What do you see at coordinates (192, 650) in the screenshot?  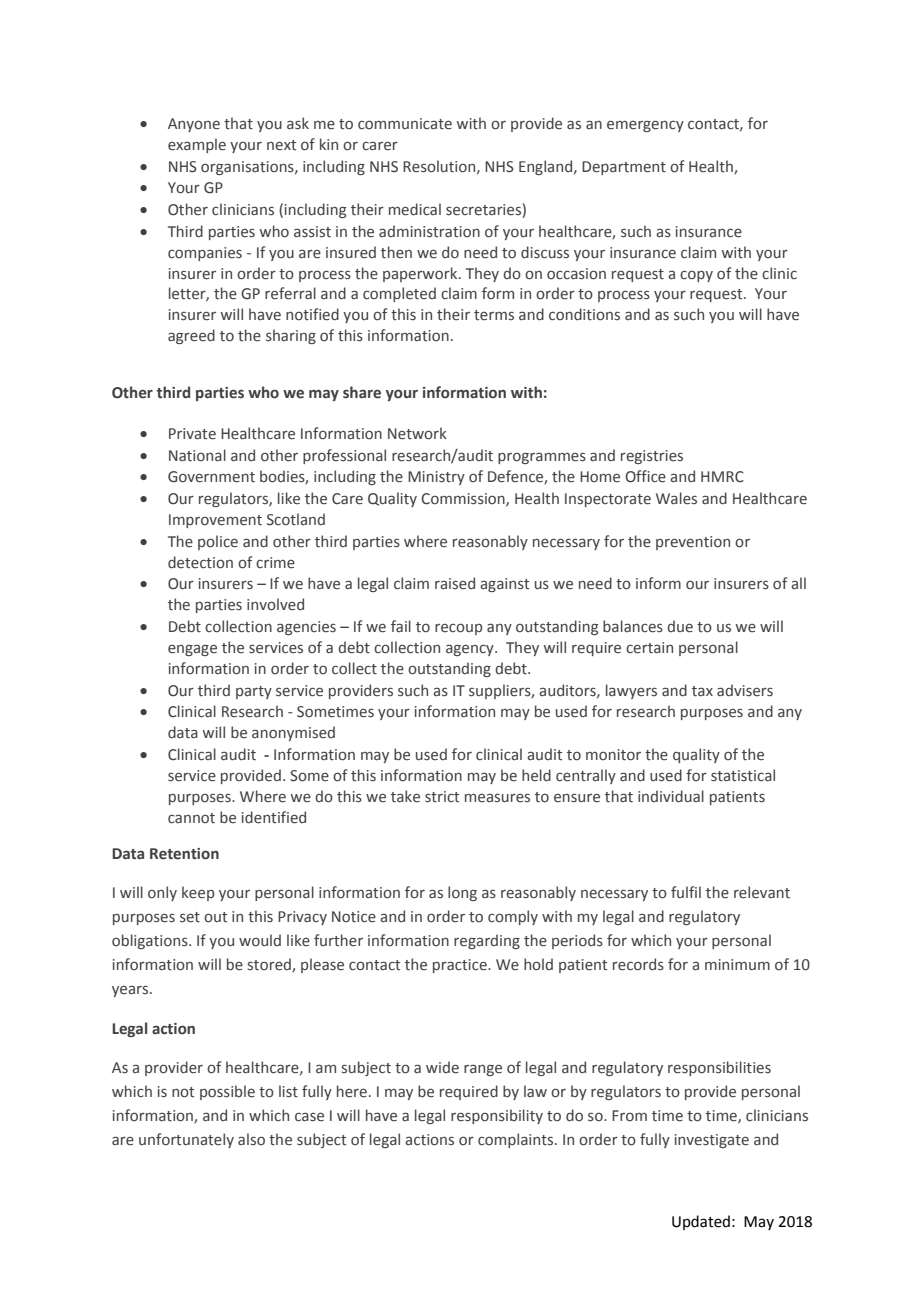 I see `engage` at bounding box center [192, 650].
